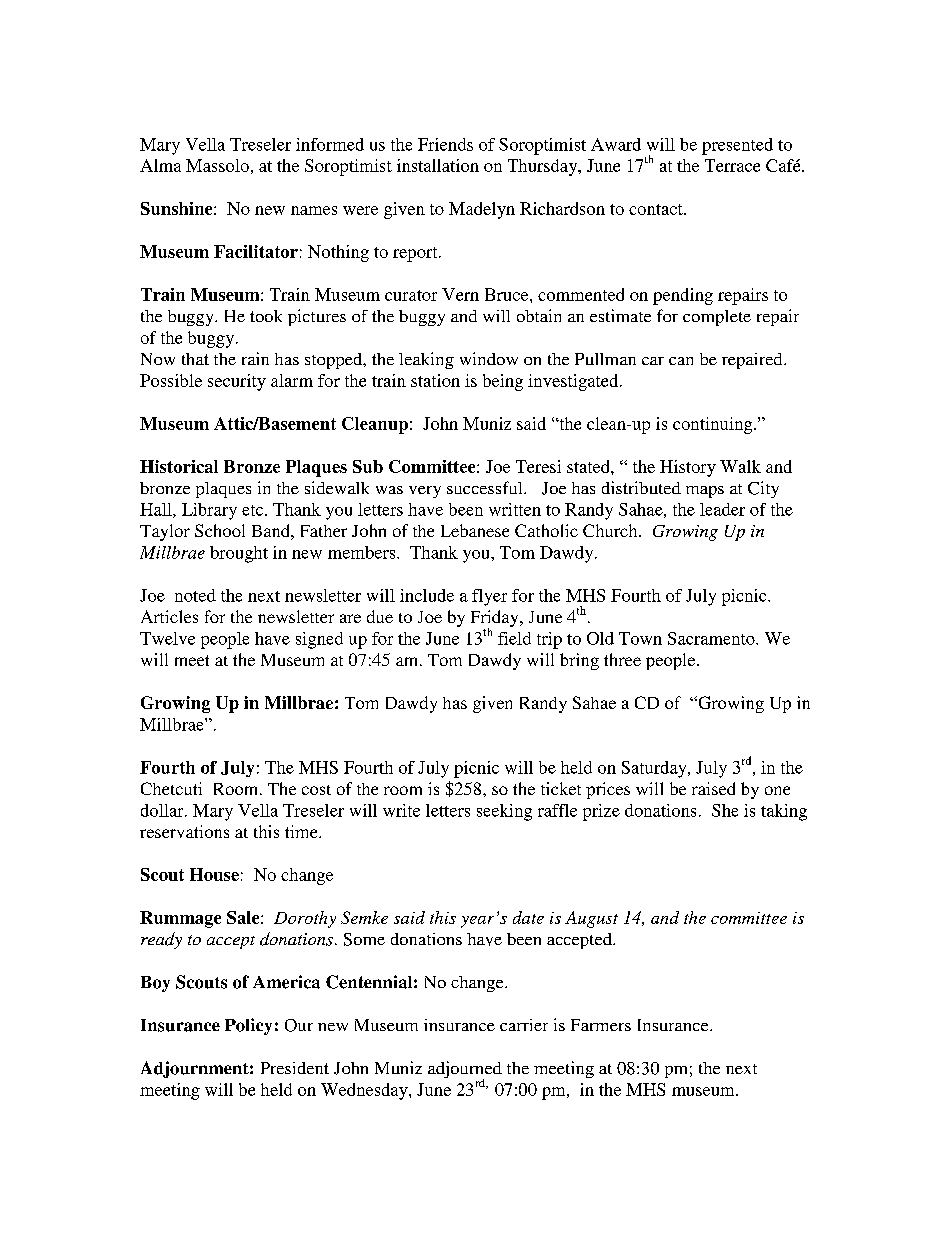 This document has height=1233, width=952. Describe the element at coordinates (179, 466) in the document. I see `Historical` at that location.
